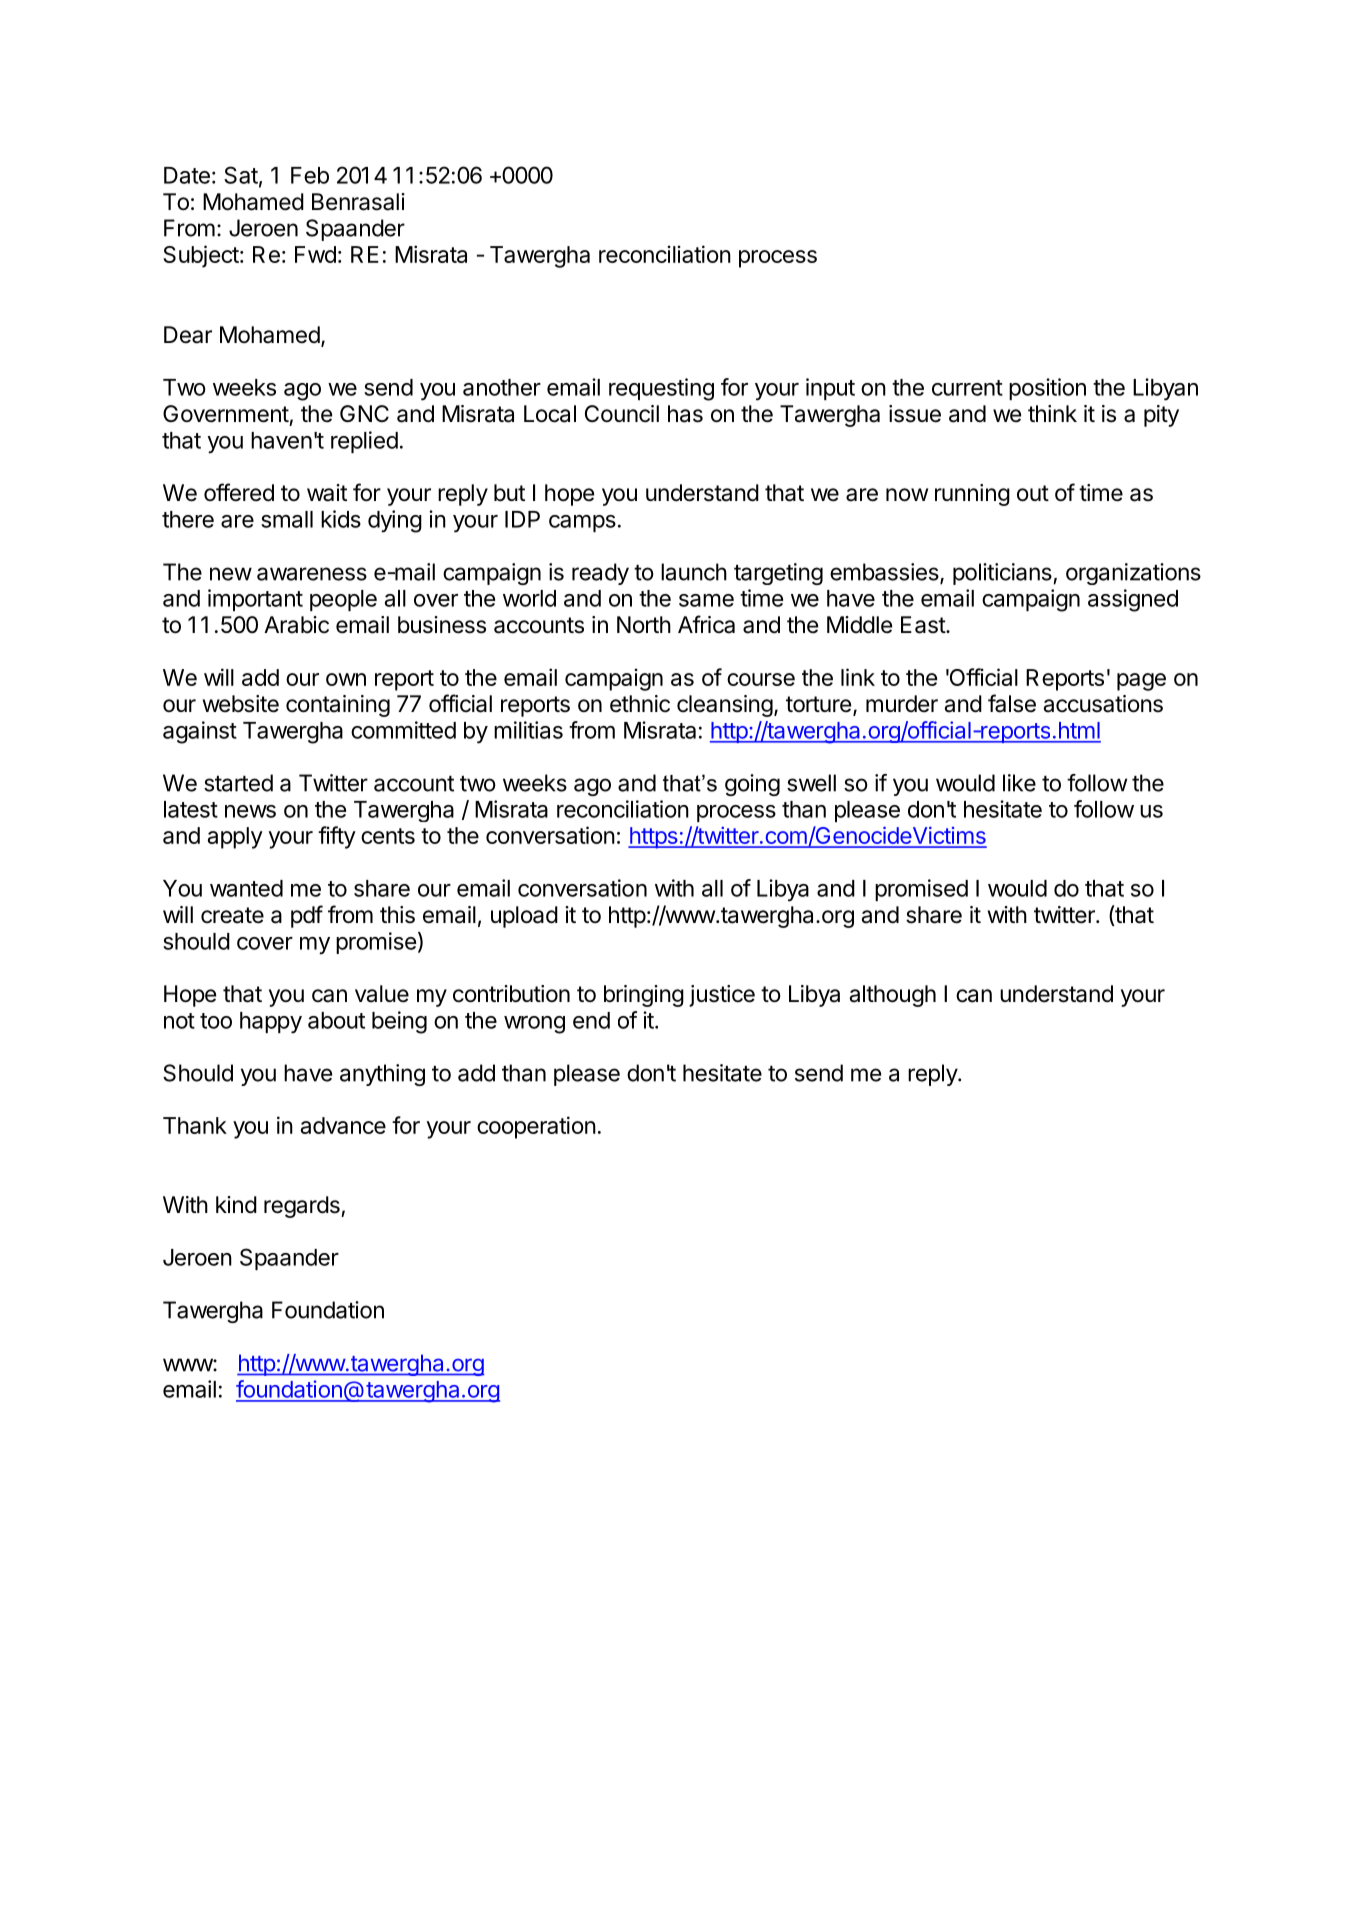 This image has height=1930, width=1364. Describe the element at coordinates (1047, 389) in the image. I see `position` at that location.
